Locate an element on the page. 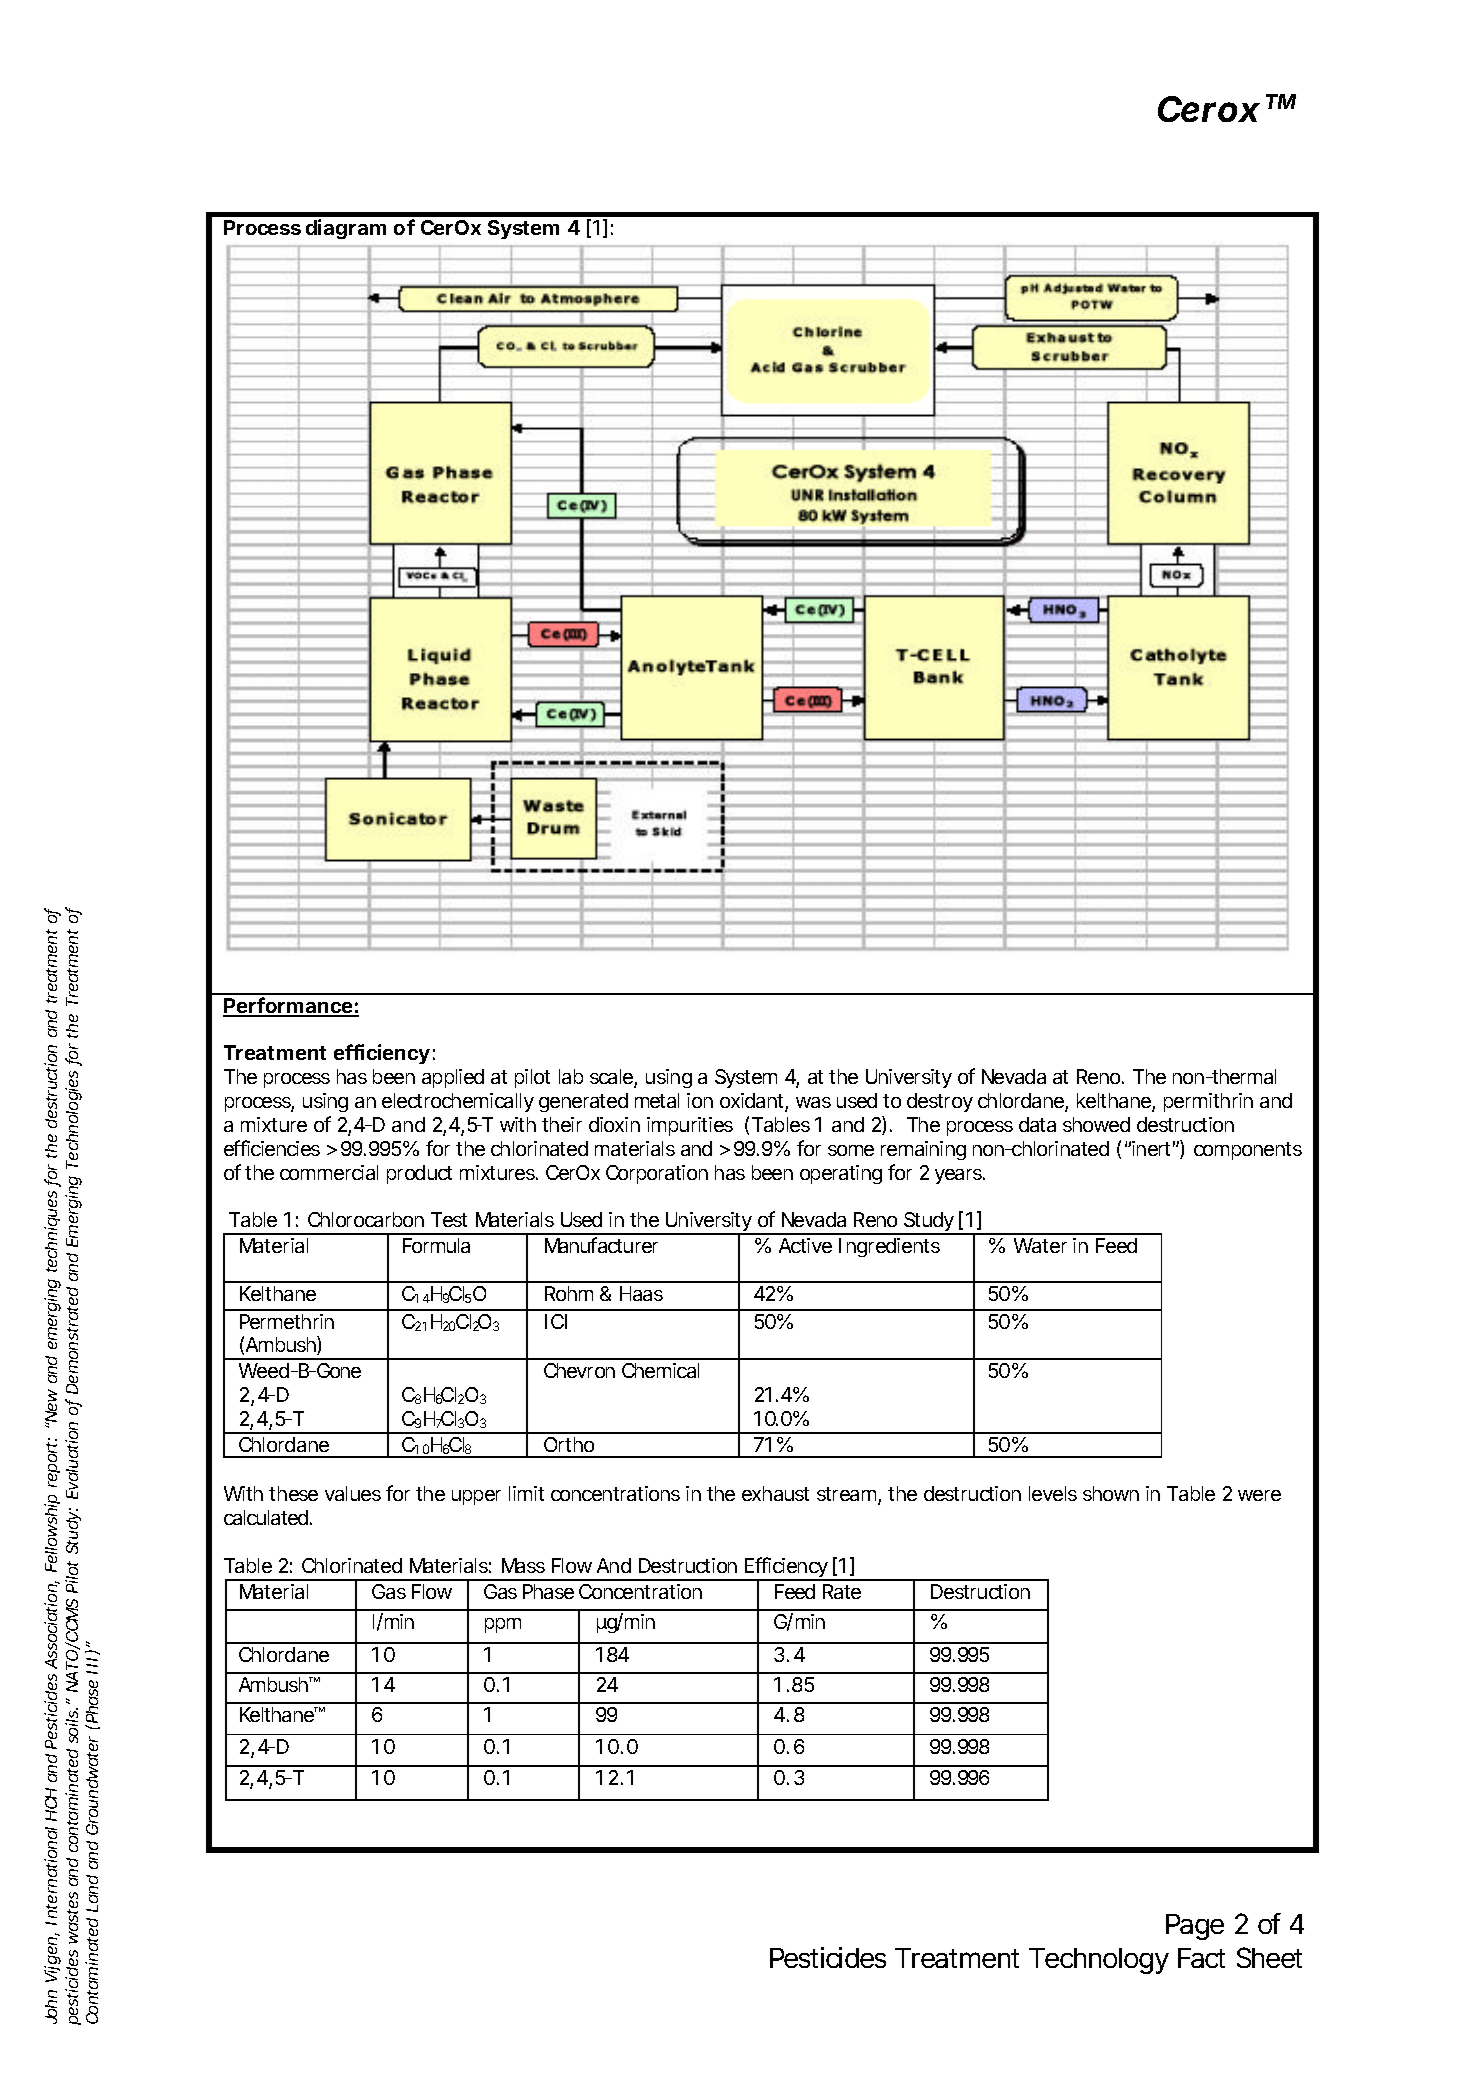 The width and height of the document is (1478, 2089). Technology is located at coordinates (1099, 1961).
